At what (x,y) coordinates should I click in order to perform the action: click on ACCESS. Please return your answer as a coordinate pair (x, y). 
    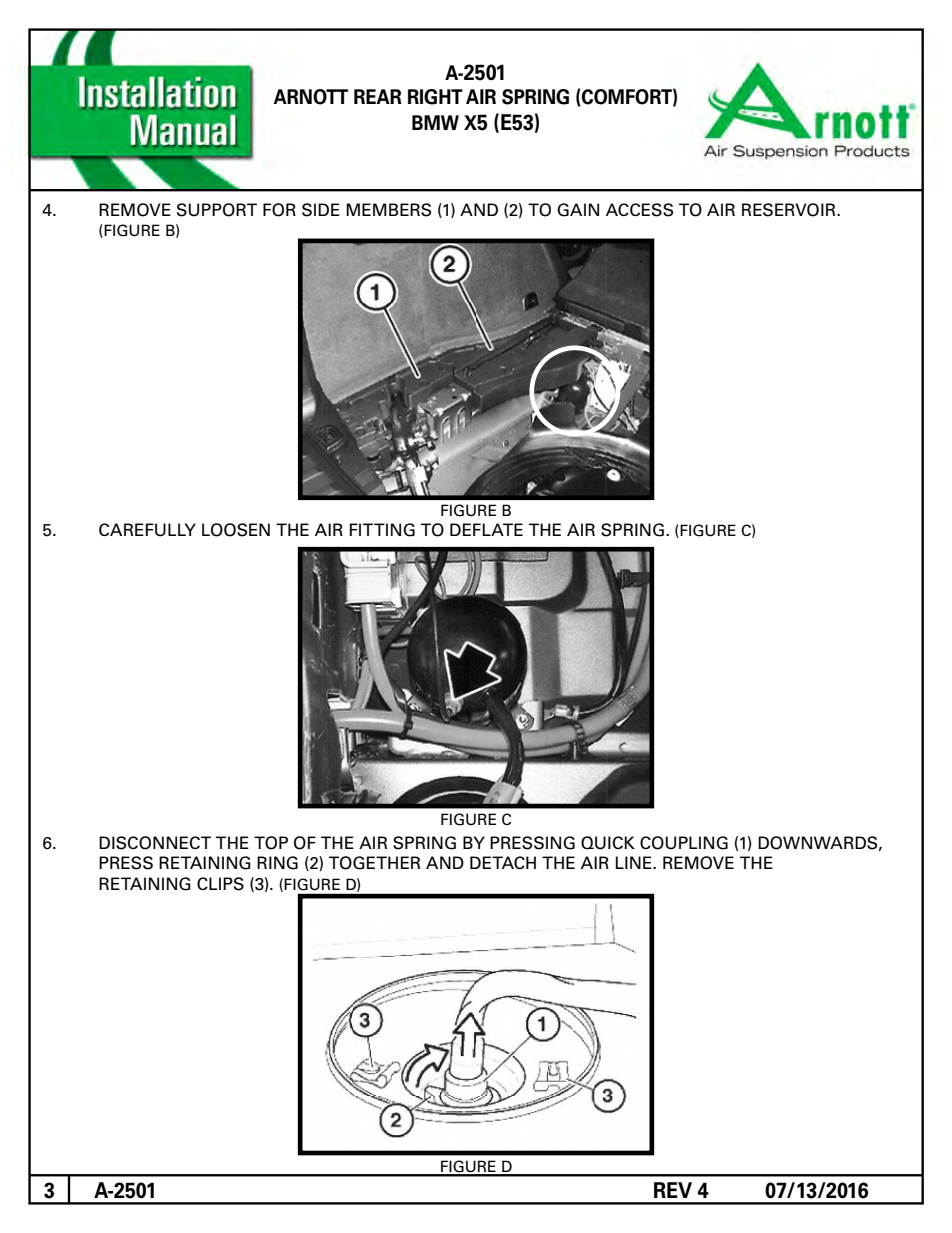
    Looking at the image, I should click on (639, 210).
